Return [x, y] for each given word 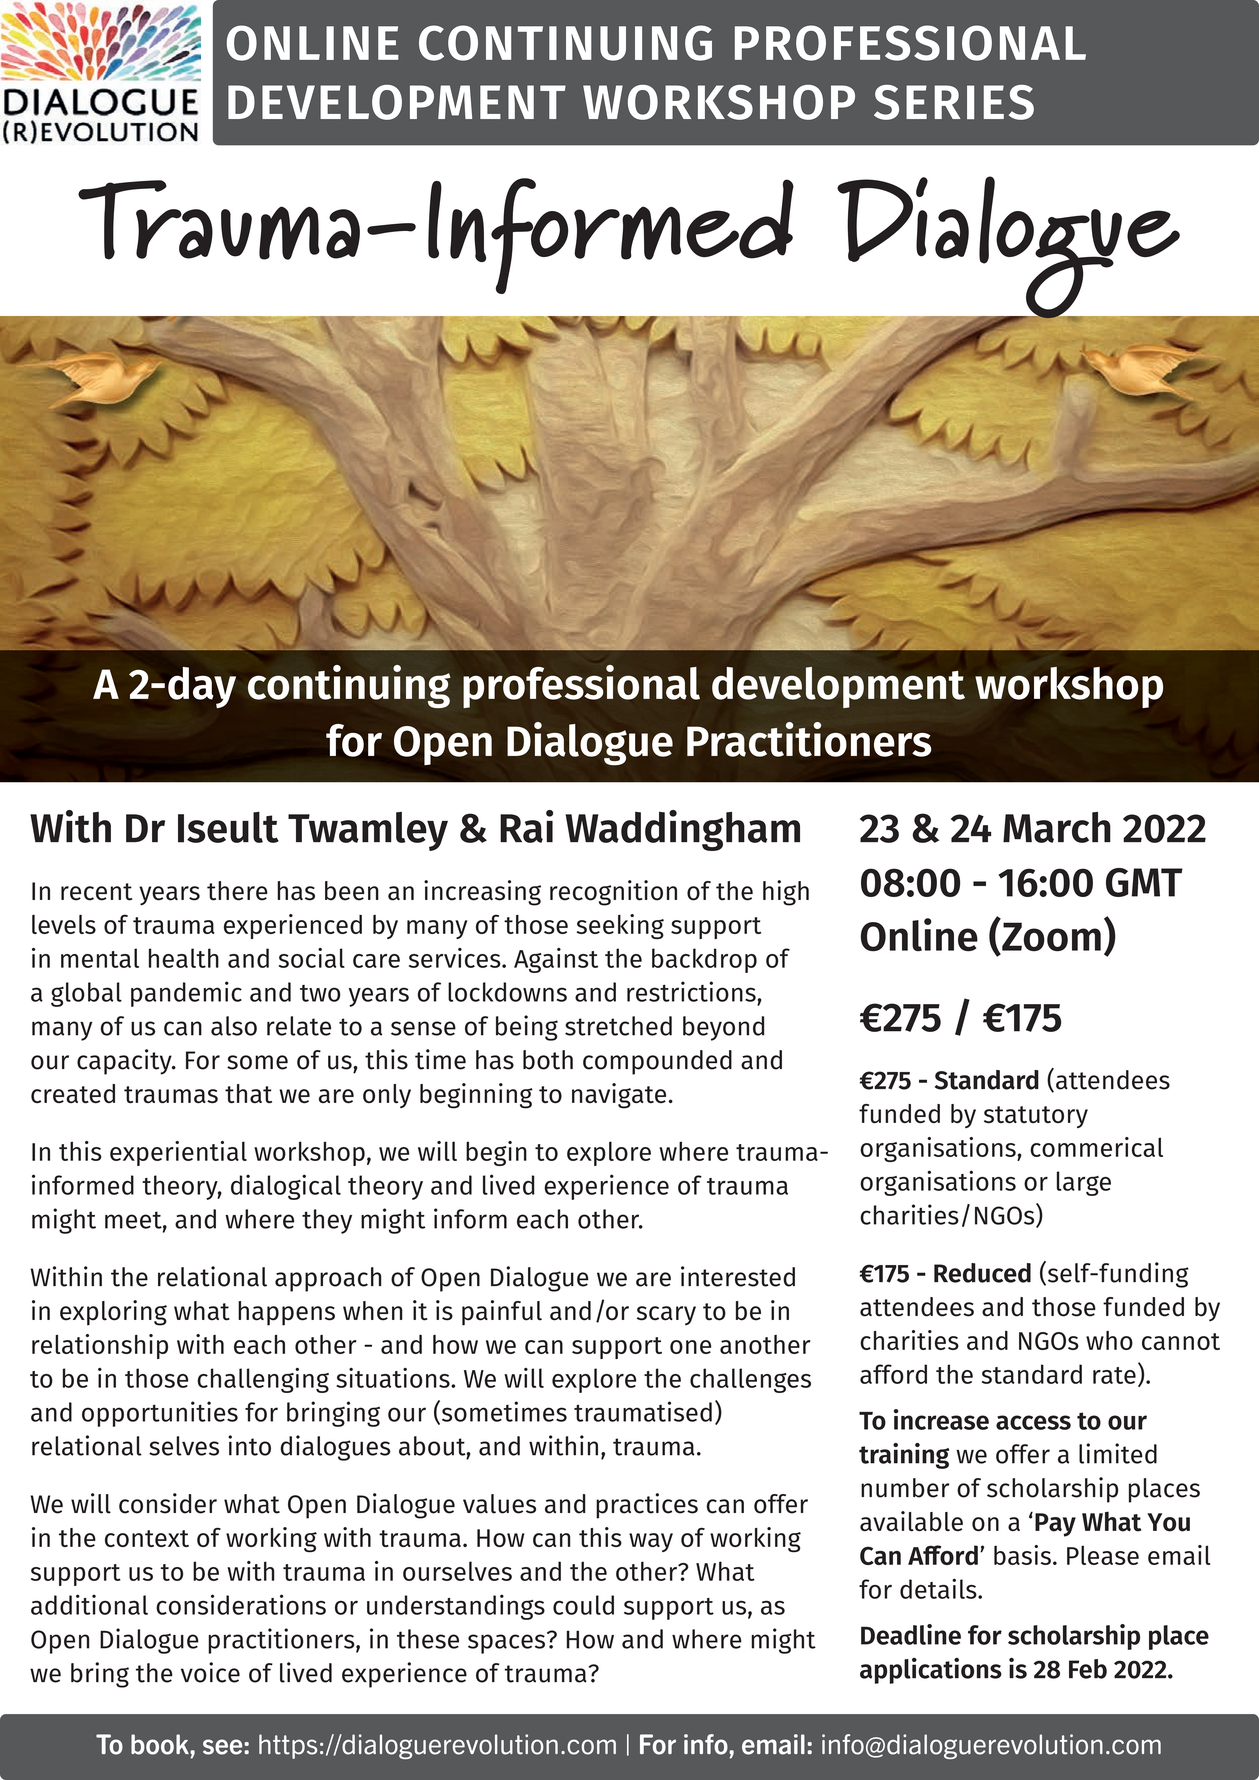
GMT [1144, 882]
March [1057, 827]
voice [210, 1672]
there [237, 891]
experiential [178, 1153]
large [1084, 1183]
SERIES [954, 102]
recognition [613, 893]
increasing [482, 893]
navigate [619, 1096]
